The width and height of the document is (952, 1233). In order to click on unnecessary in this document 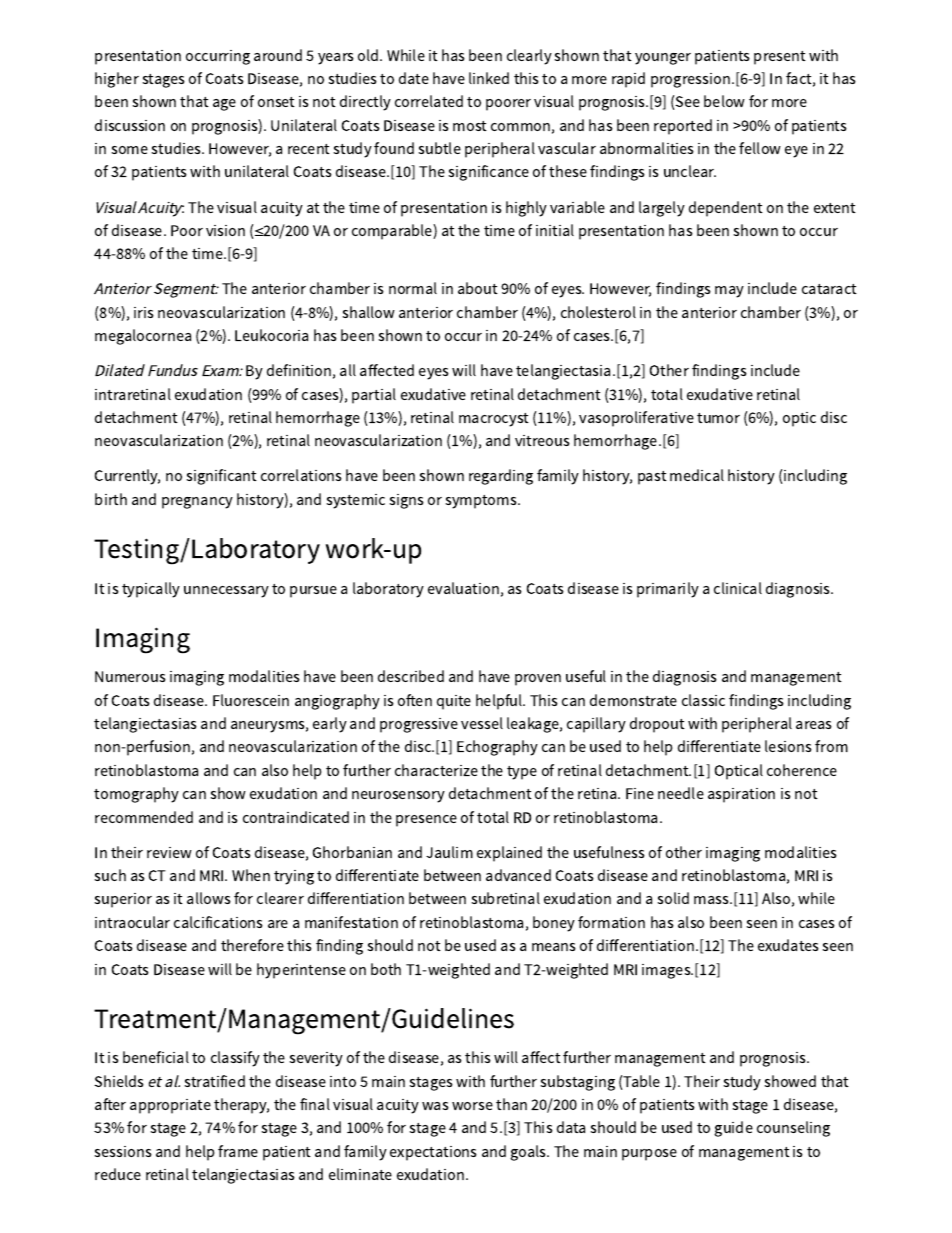, I will do `click(226, 592)`.
